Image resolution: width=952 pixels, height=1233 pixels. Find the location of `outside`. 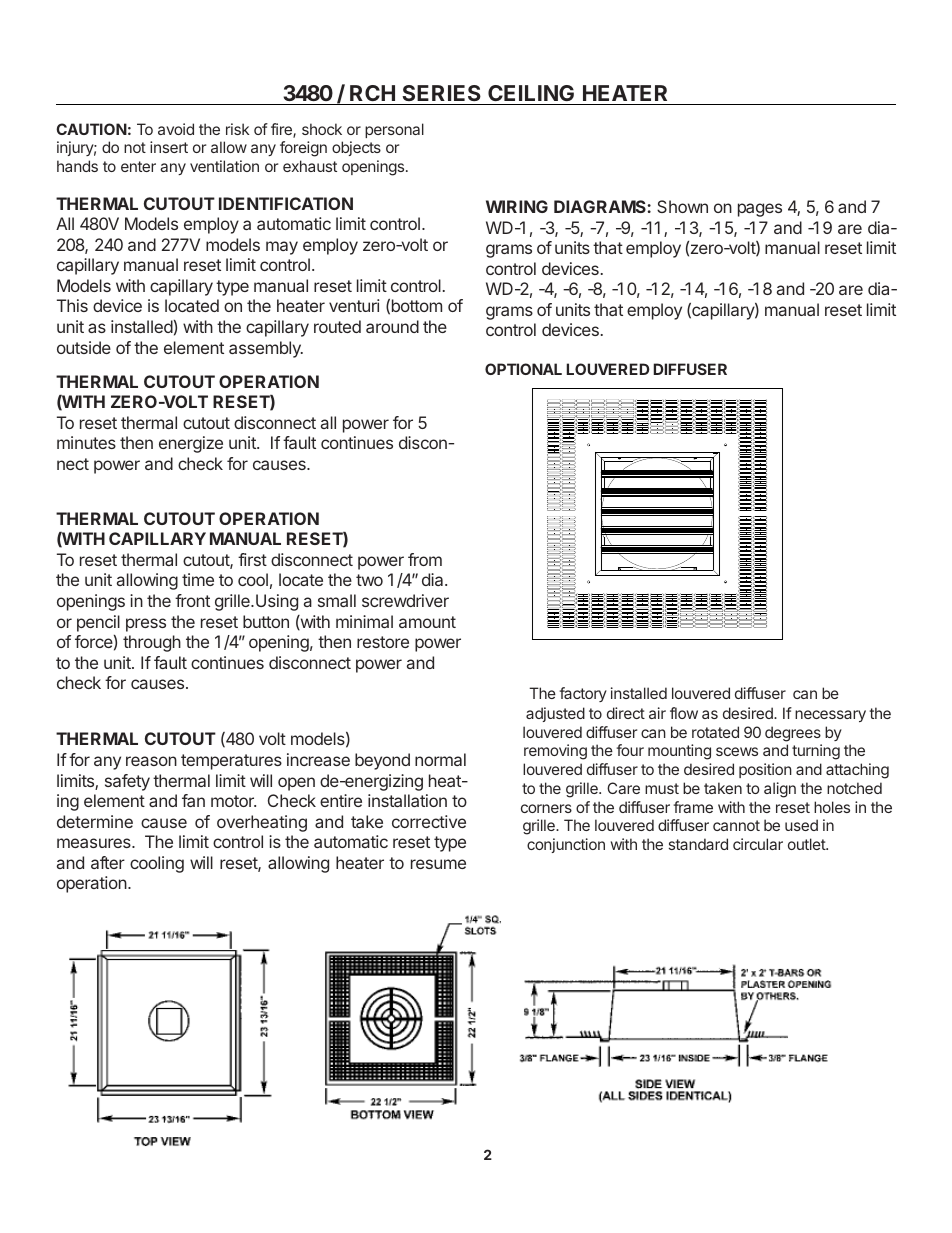

outside is located at coordinates (84, 347).
